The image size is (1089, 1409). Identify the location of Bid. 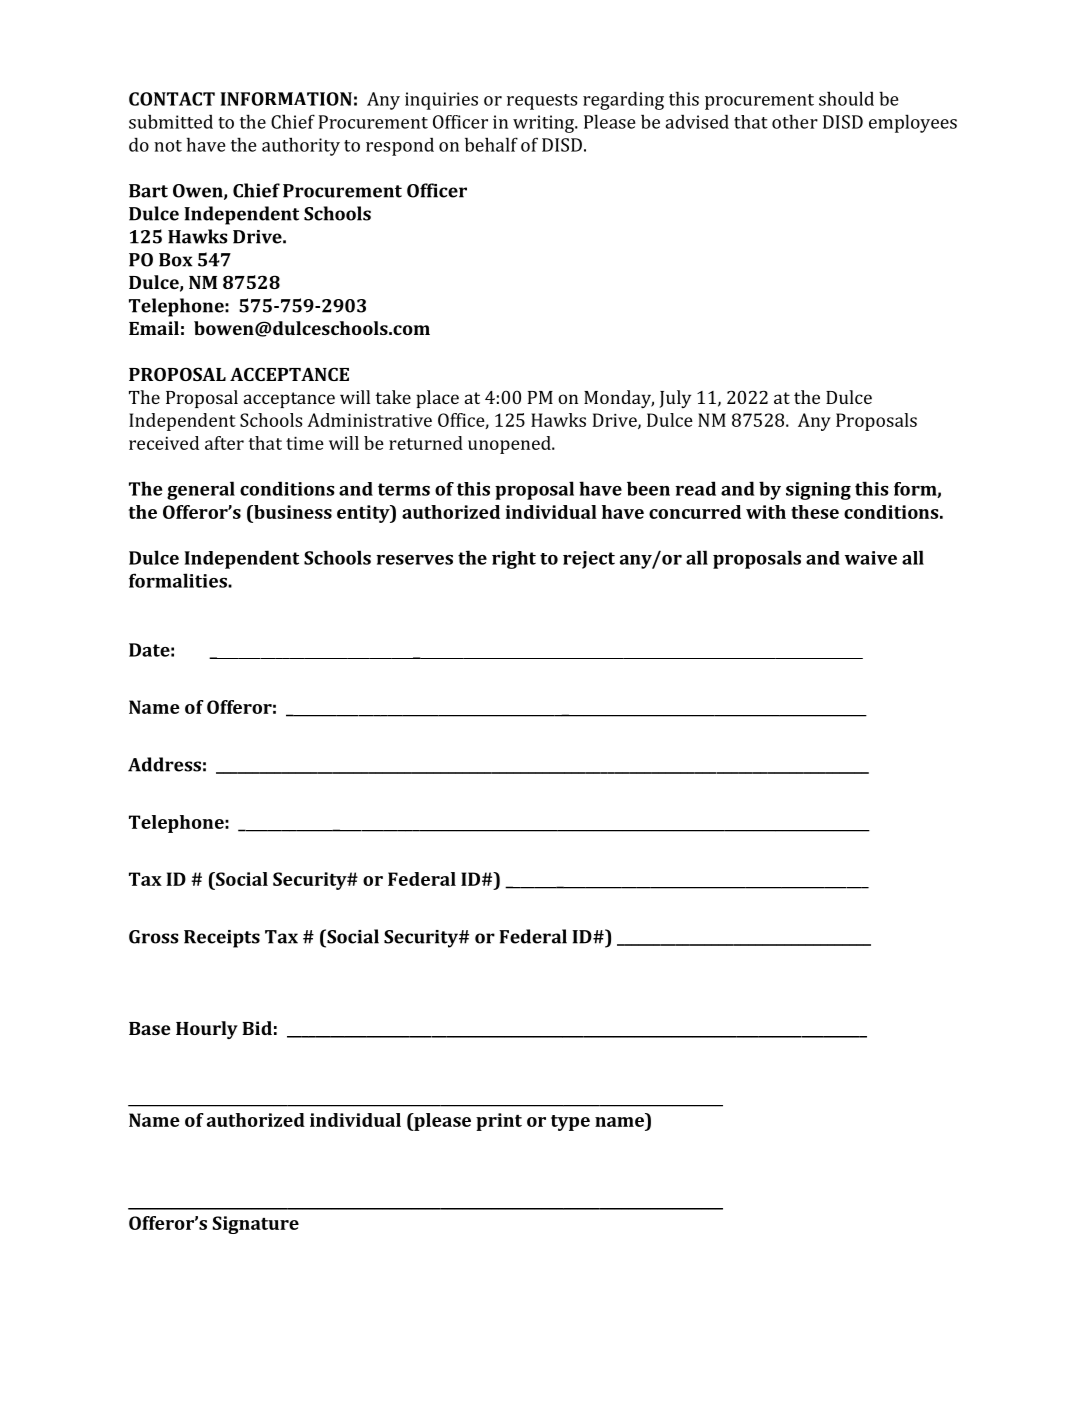
(257, 1028).
